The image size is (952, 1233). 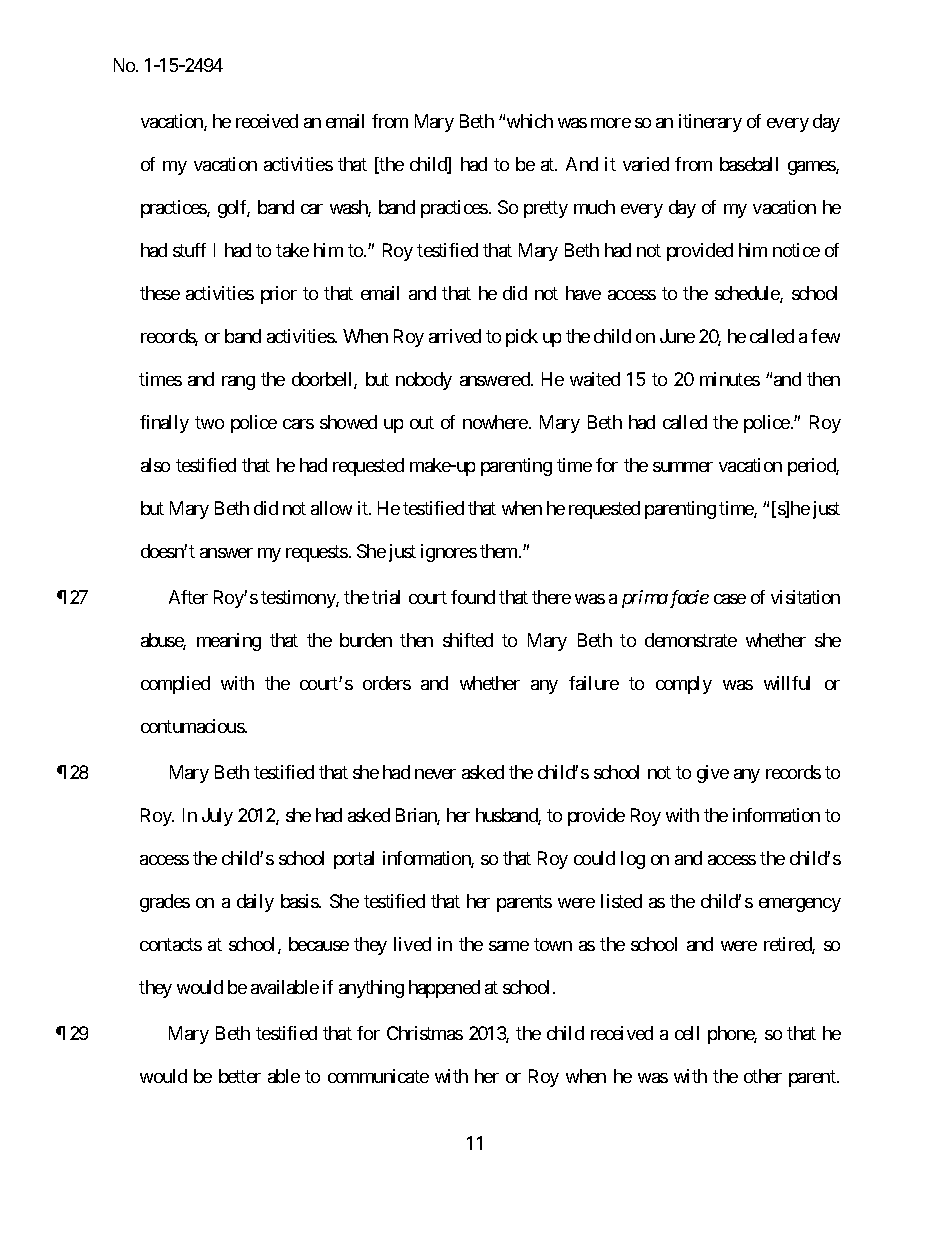 What do you see at coordinates (730, 599) in the screenshot?
I see `case` at bounding box center [730, 599].
